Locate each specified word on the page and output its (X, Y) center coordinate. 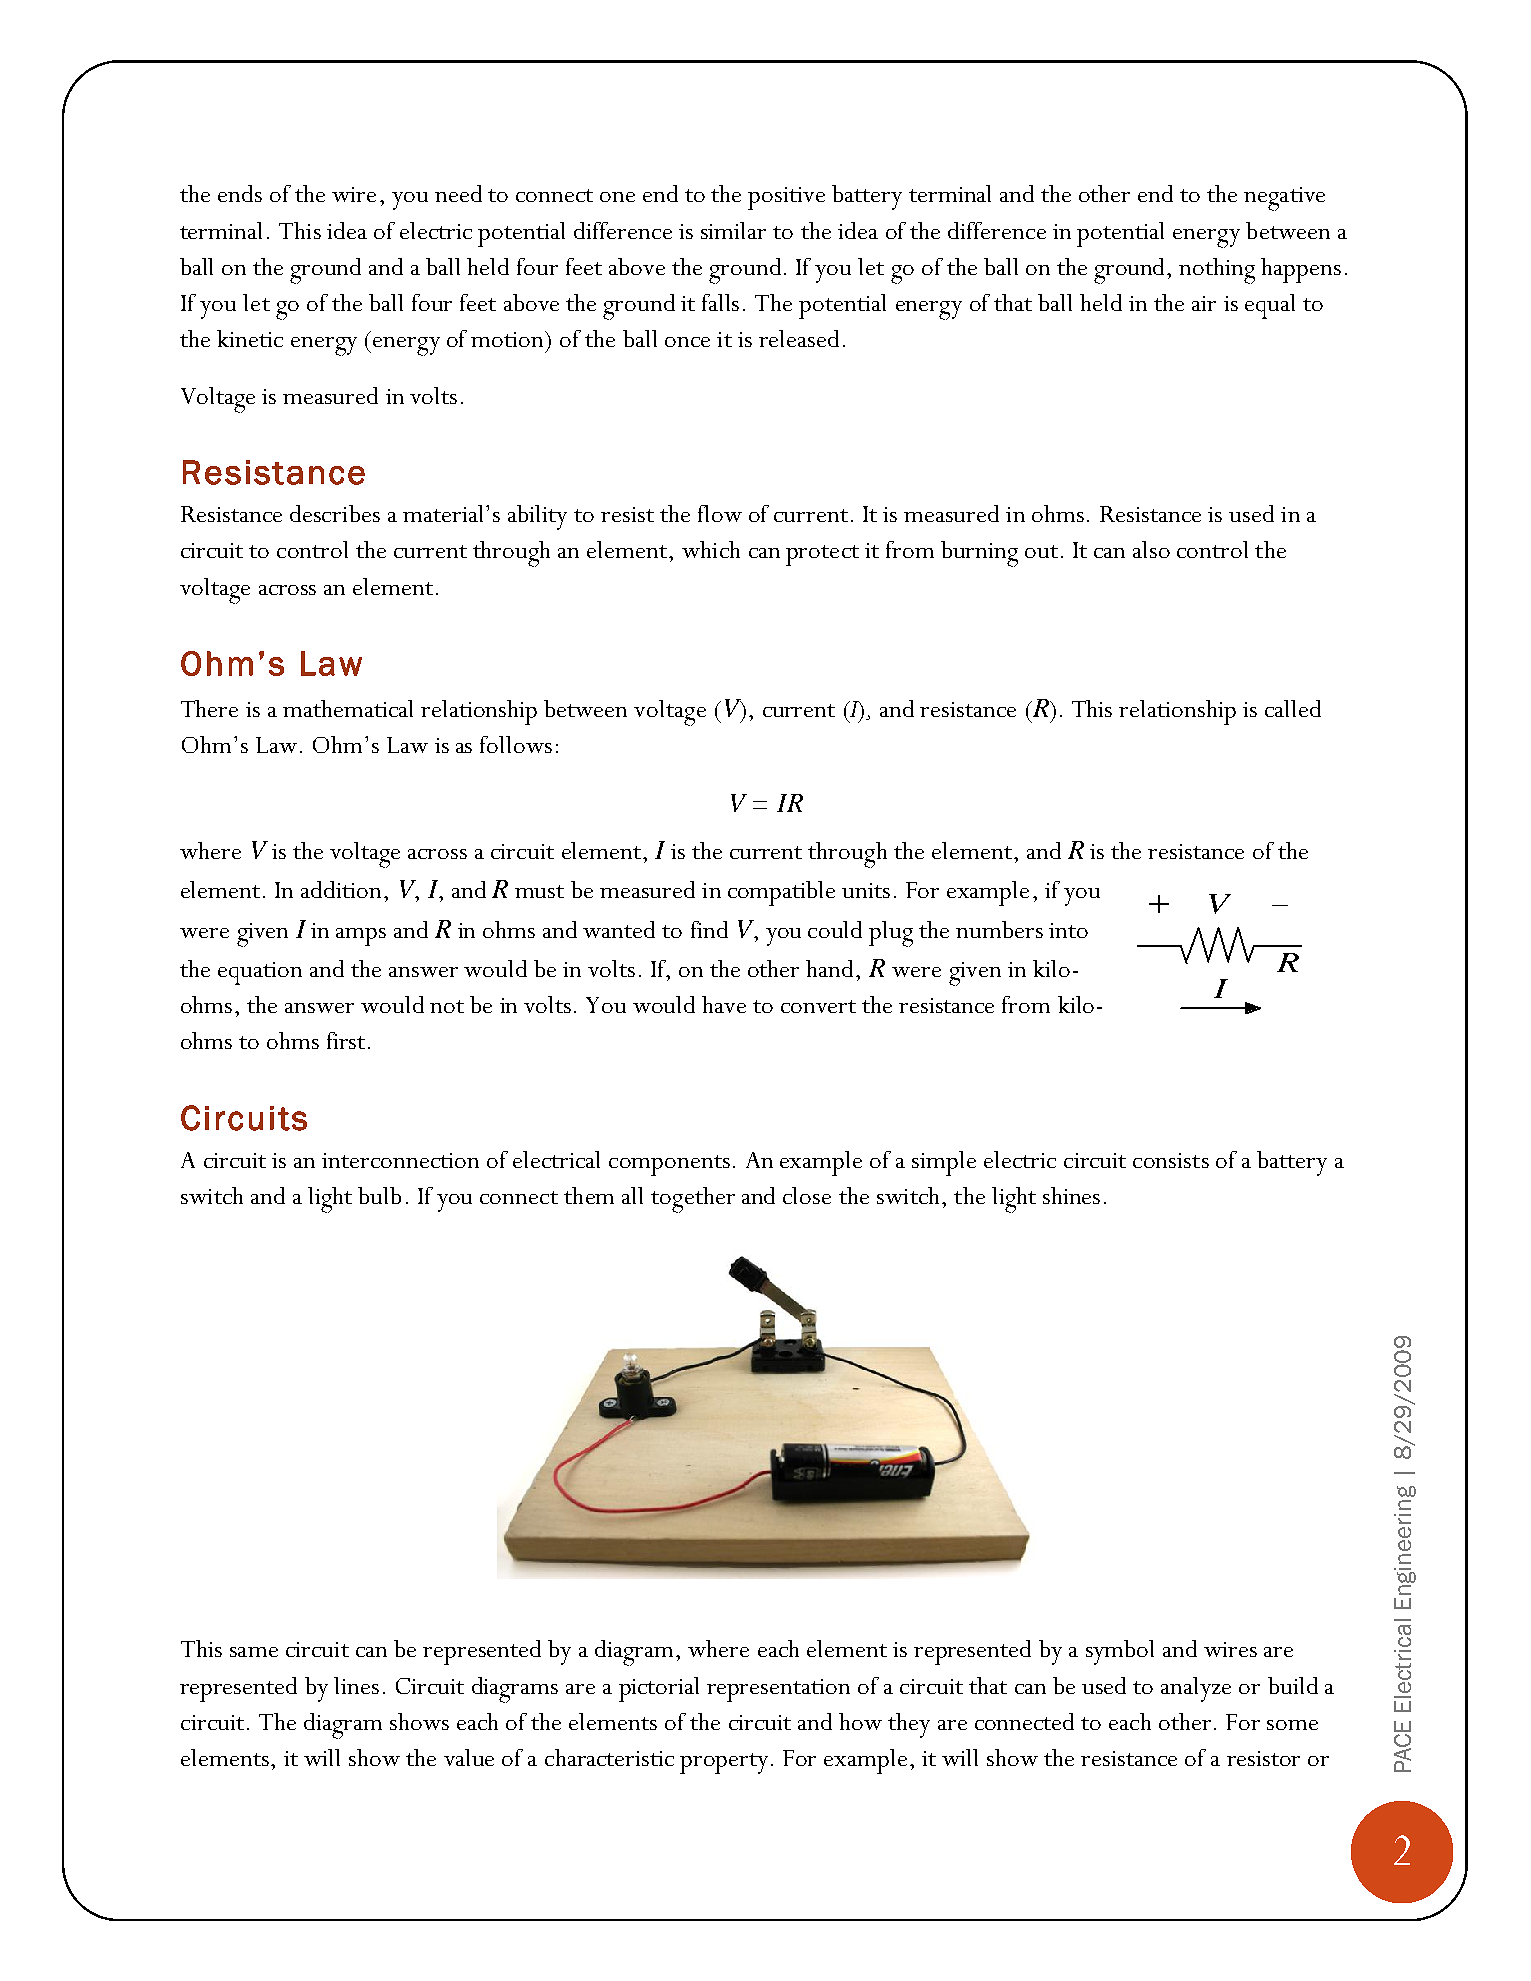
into (1068, 930)
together (693, 1200)
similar (733, 230)
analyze (1196, 1689)
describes (335, 513)
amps (361, 937)
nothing (1217, 271)
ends (240, 193)
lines (356, 1685)
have (724, 1004)
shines (1071, 1195)
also (1151, 549)
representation (778, 1690)
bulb (379, 1195)
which (711, 549)
